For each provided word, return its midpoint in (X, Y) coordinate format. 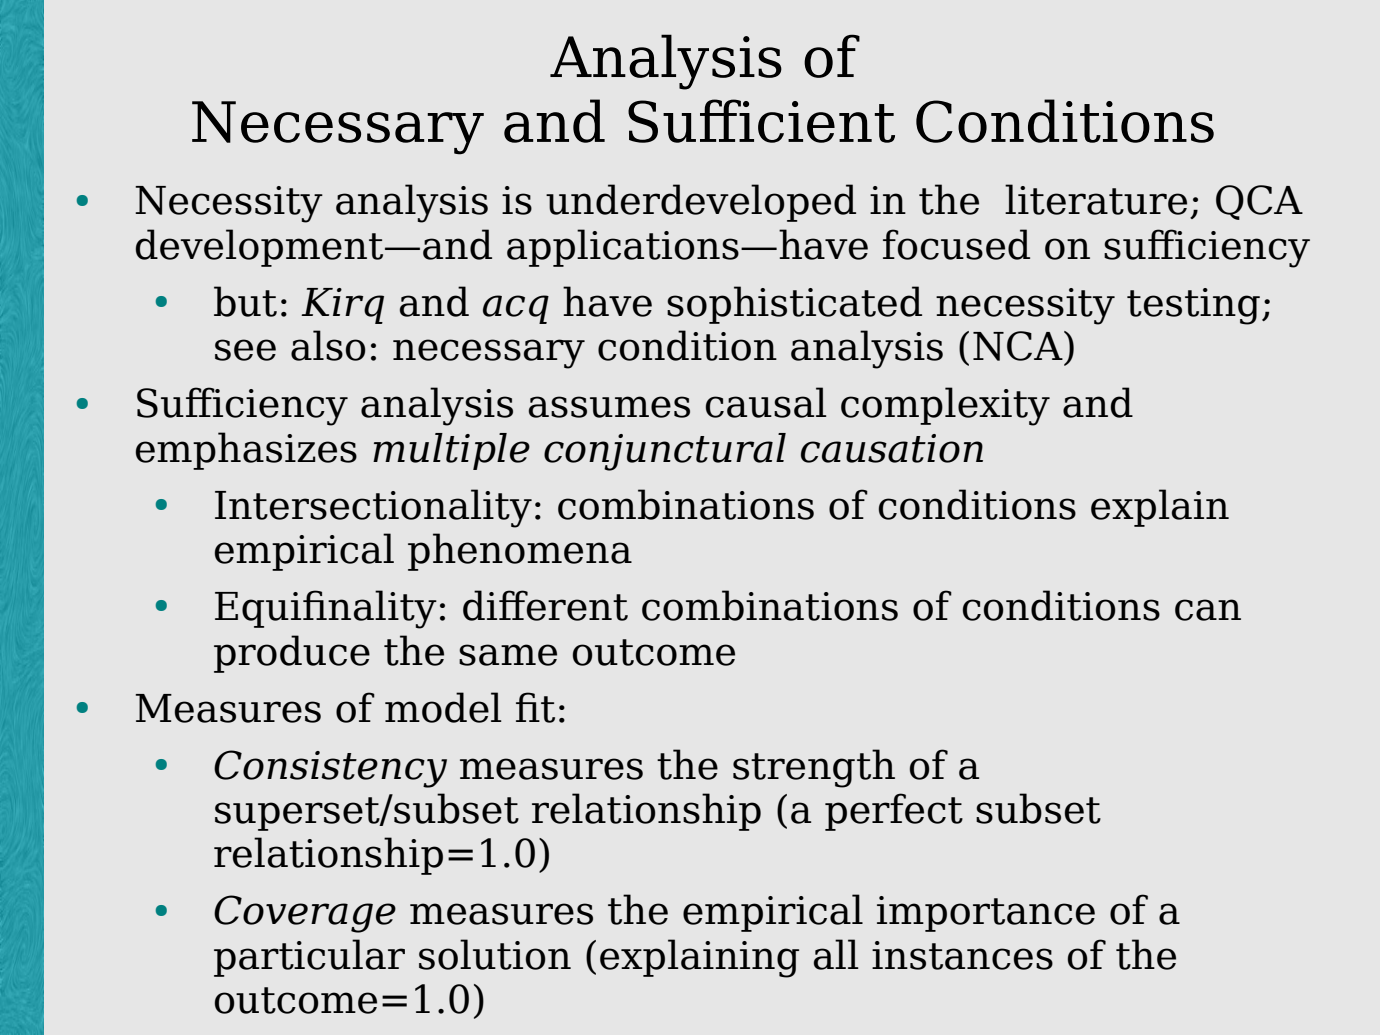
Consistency (330, 769)
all (836, 954)
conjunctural (665, 452)
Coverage (305, 914)
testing (1193, 306)
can (1208, 610)
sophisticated (794, 305)
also (328, 345)
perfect (894, 812)
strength (814, 768)
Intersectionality (373, 508)
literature (1096, 199)
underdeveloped (701, 203)
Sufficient (761, 121)
